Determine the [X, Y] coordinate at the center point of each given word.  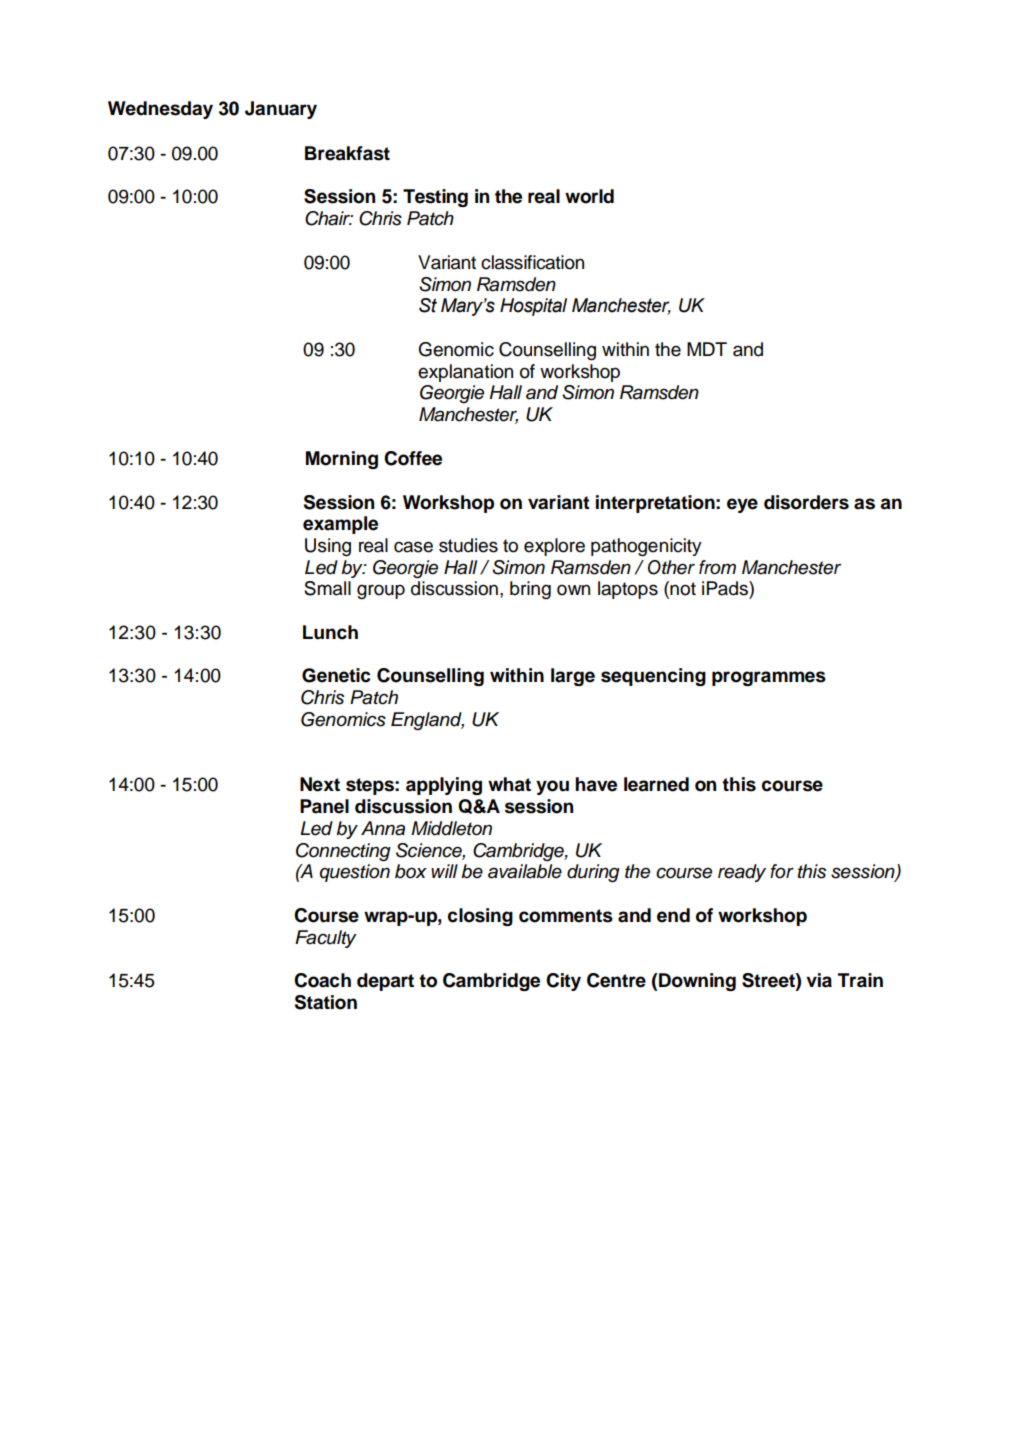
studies [468, 545]
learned [656, 784]
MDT [707, 349]
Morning [342, 460]
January [281, 110]
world [589, 196]
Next [320, 784]
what [509, 784]
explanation [465, 373]
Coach [322, 980]
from [717, 567]
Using [328, 547]
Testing [435, 198]
